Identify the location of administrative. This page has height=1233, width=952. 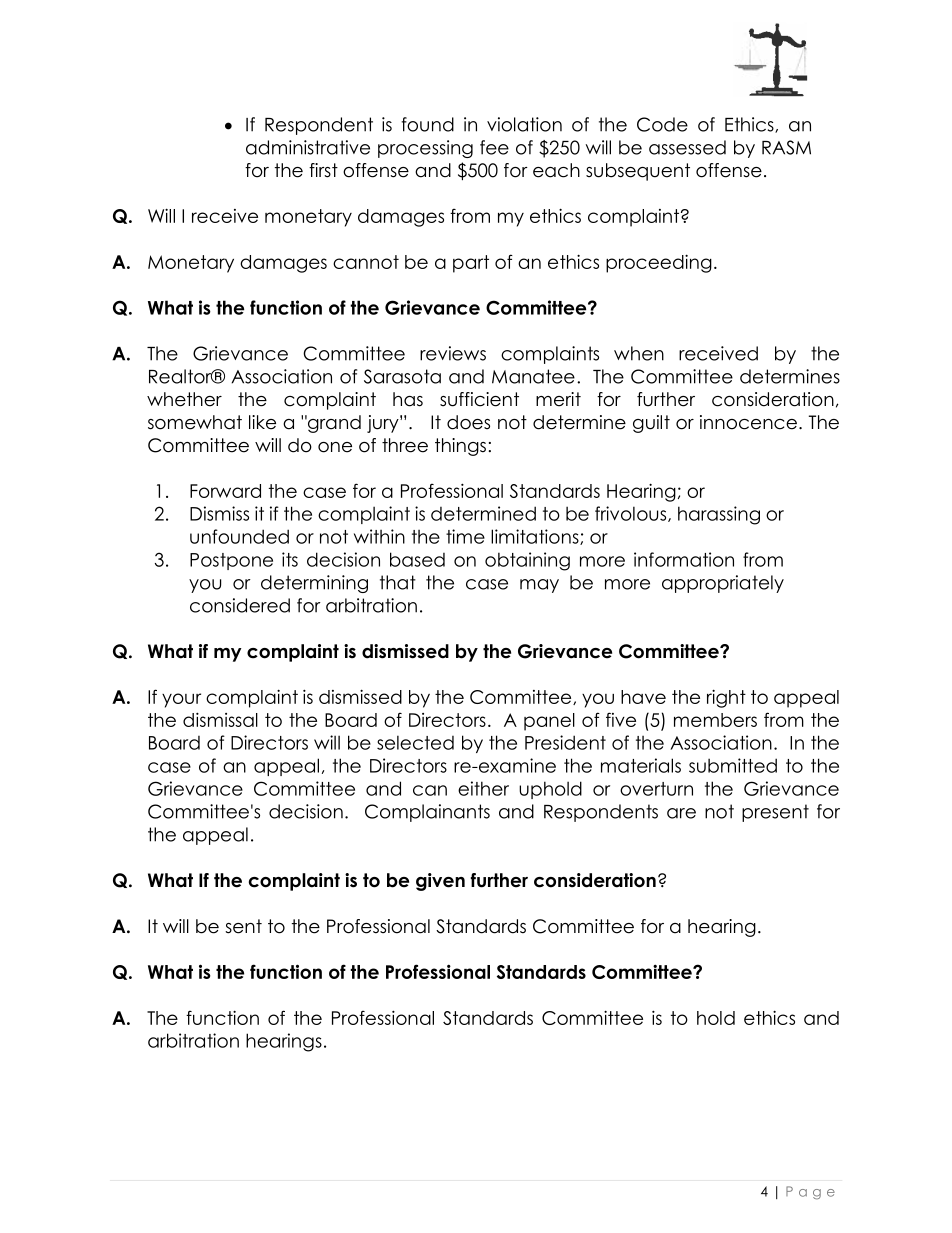
(308, 147).
